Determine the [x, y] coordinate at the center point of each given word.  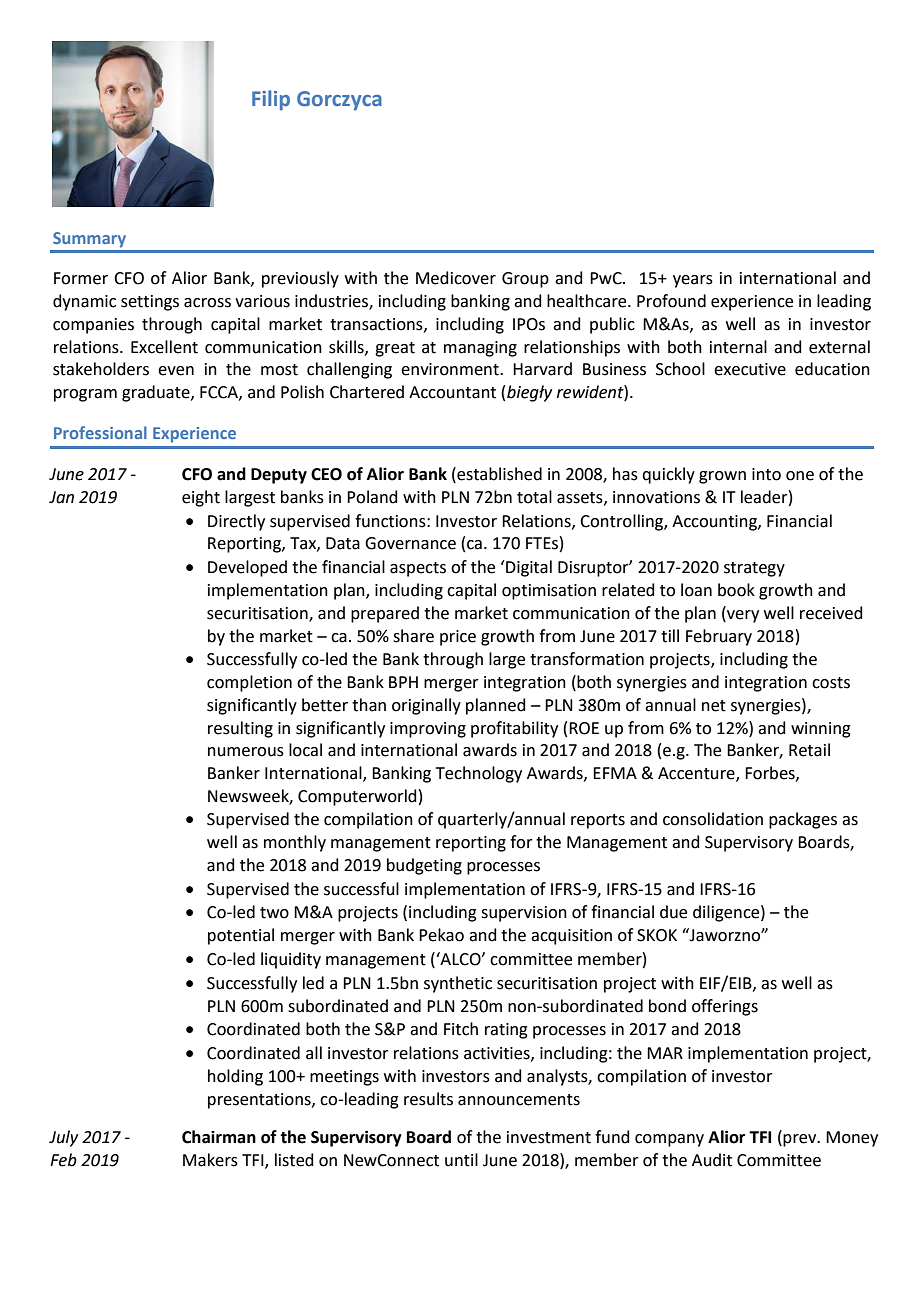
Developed [247, 568]
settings [150, 303]
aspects [418, 569]
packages [803, 820]
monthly [295, 843]
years [693, 281]
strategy [754, 569]
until [461, 1160]
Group [525, 280]
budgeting [424, 866]
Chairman [219, 1137]
